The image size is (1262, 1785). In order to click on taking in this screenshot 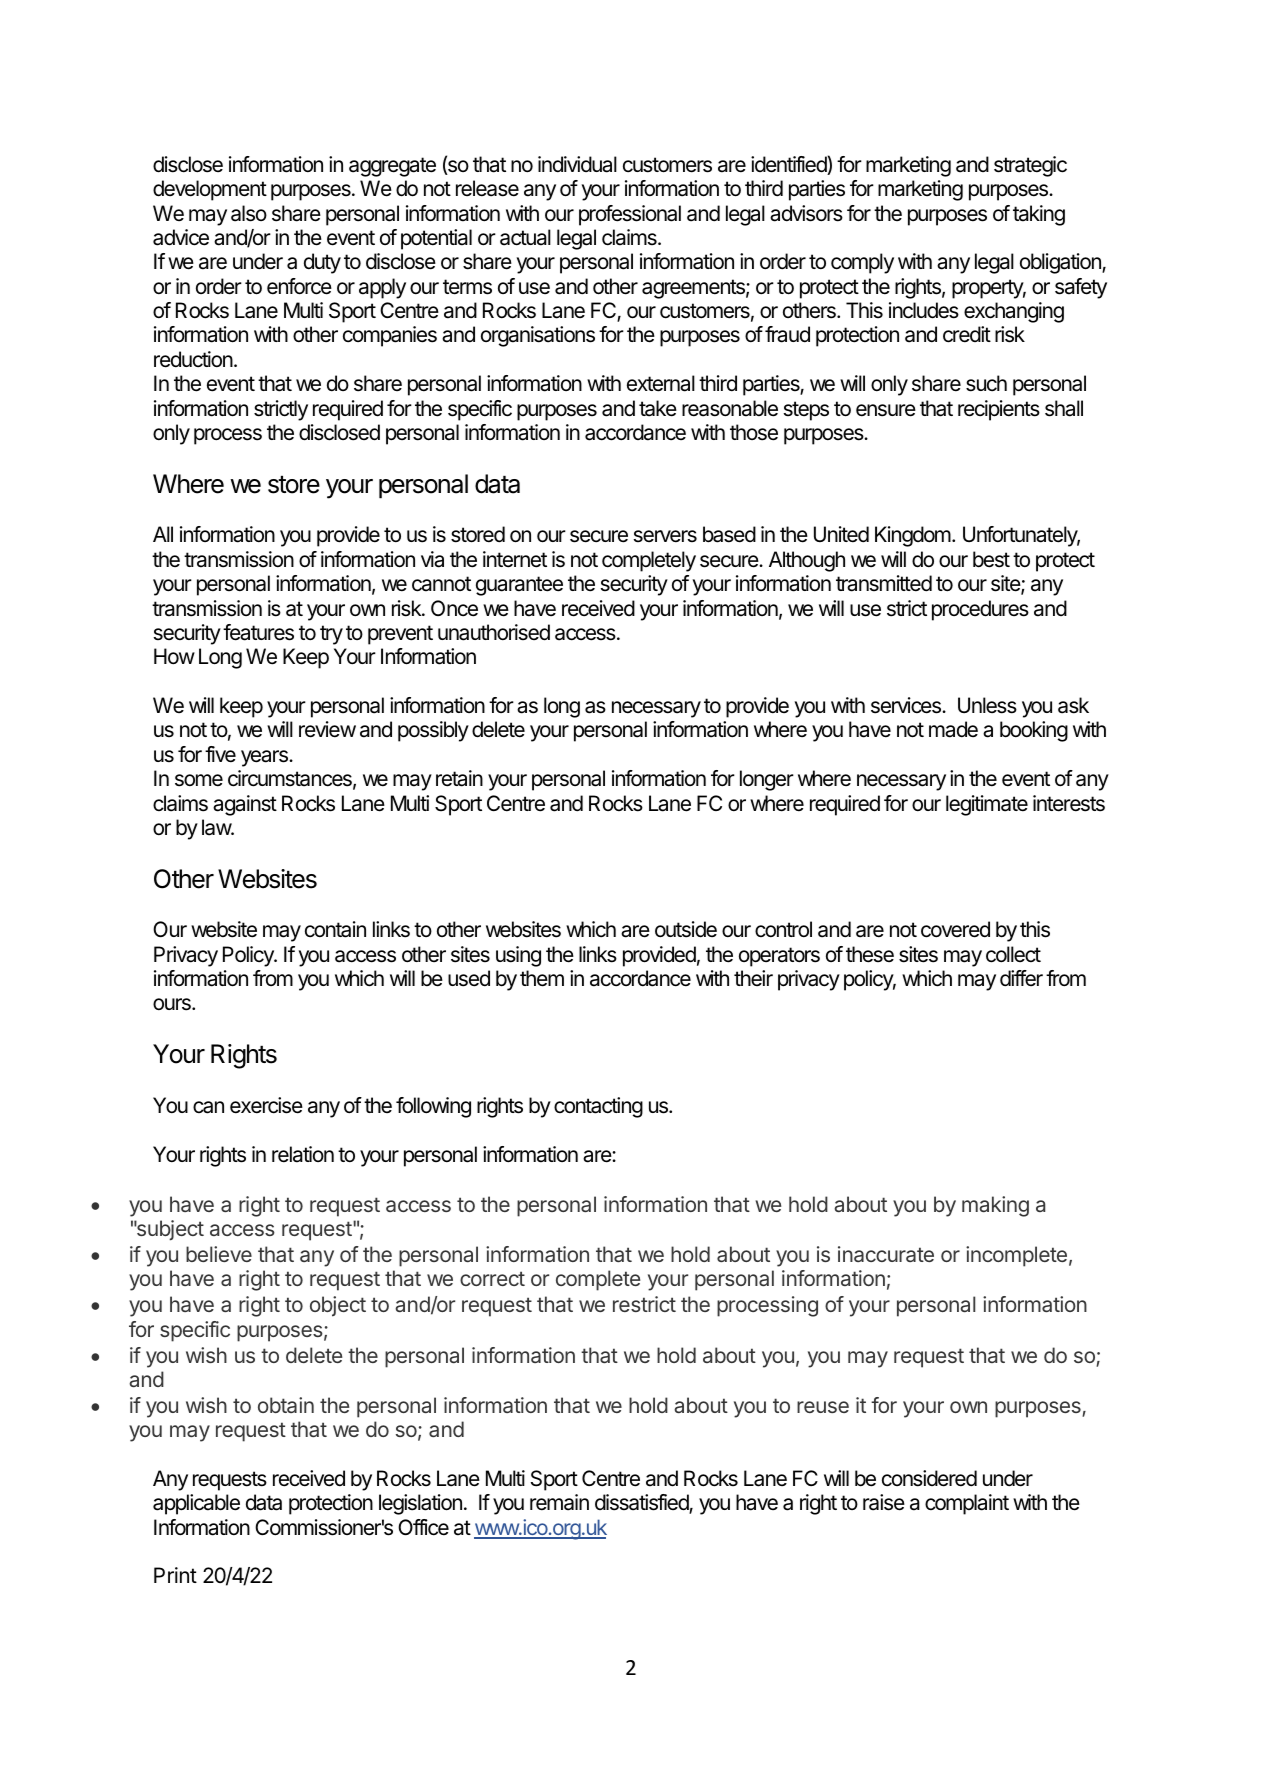, I will do `click(1039, 215)`.
